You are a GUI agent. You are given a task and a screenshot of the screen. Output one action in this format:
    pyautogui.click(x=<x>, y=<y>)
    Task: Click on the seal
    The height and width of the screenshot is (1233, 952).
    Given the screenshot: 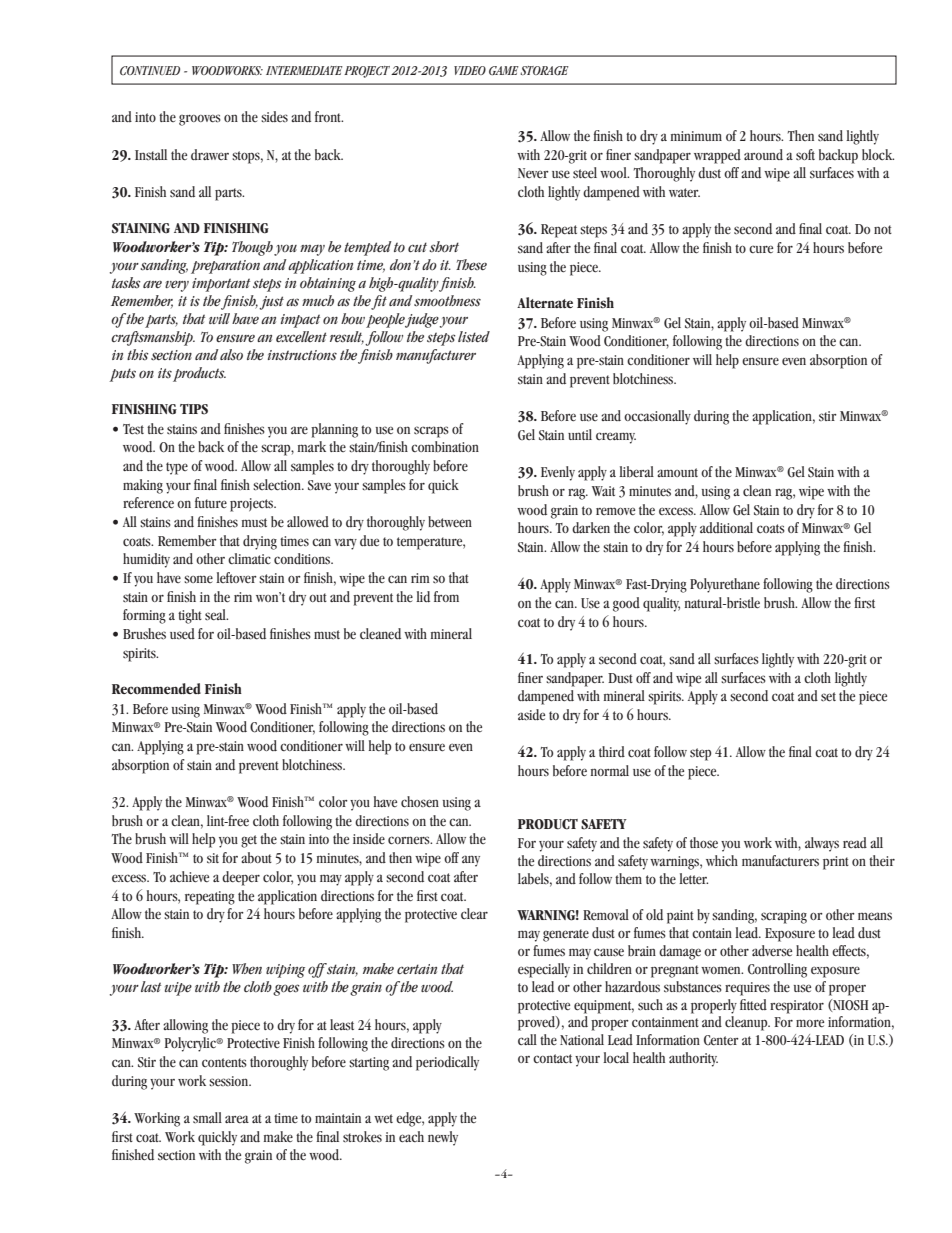 What is the action you would take?
    pyautogui.click(x=216, y=614)
